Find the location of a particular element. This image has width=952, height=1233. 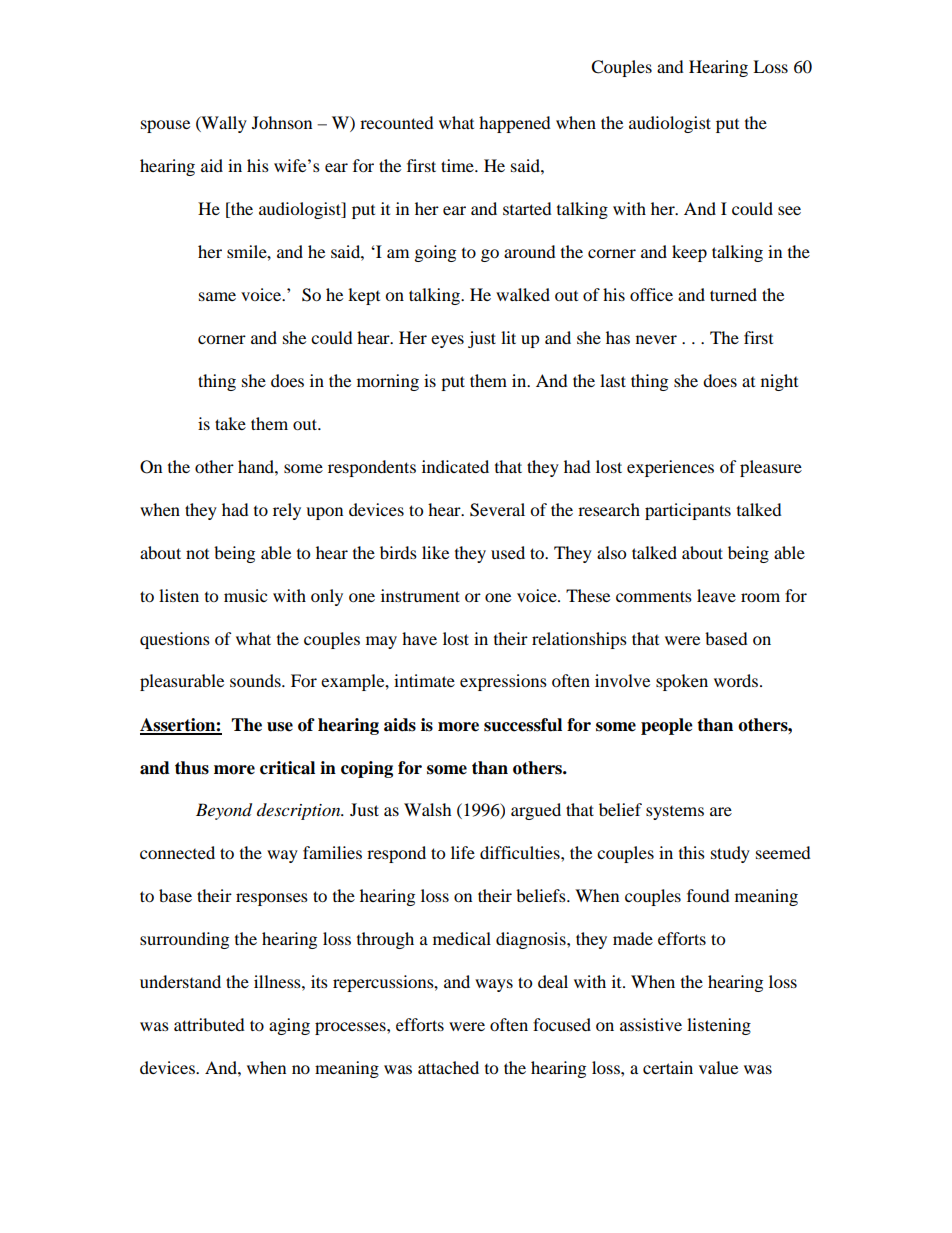

never is located at coordinates (656, 339).
